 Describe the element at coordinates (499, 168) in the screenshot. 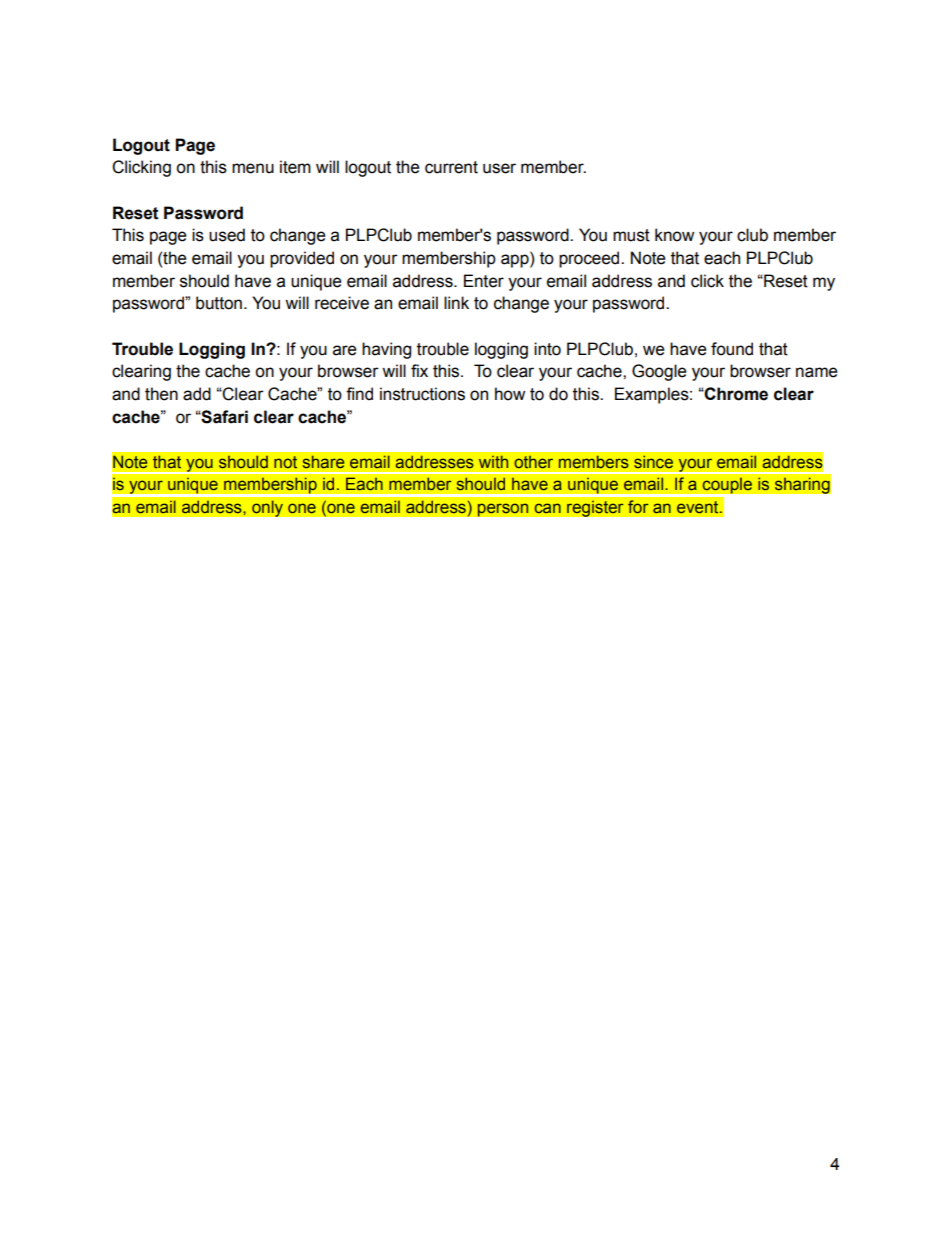

I see `user` at that location.
